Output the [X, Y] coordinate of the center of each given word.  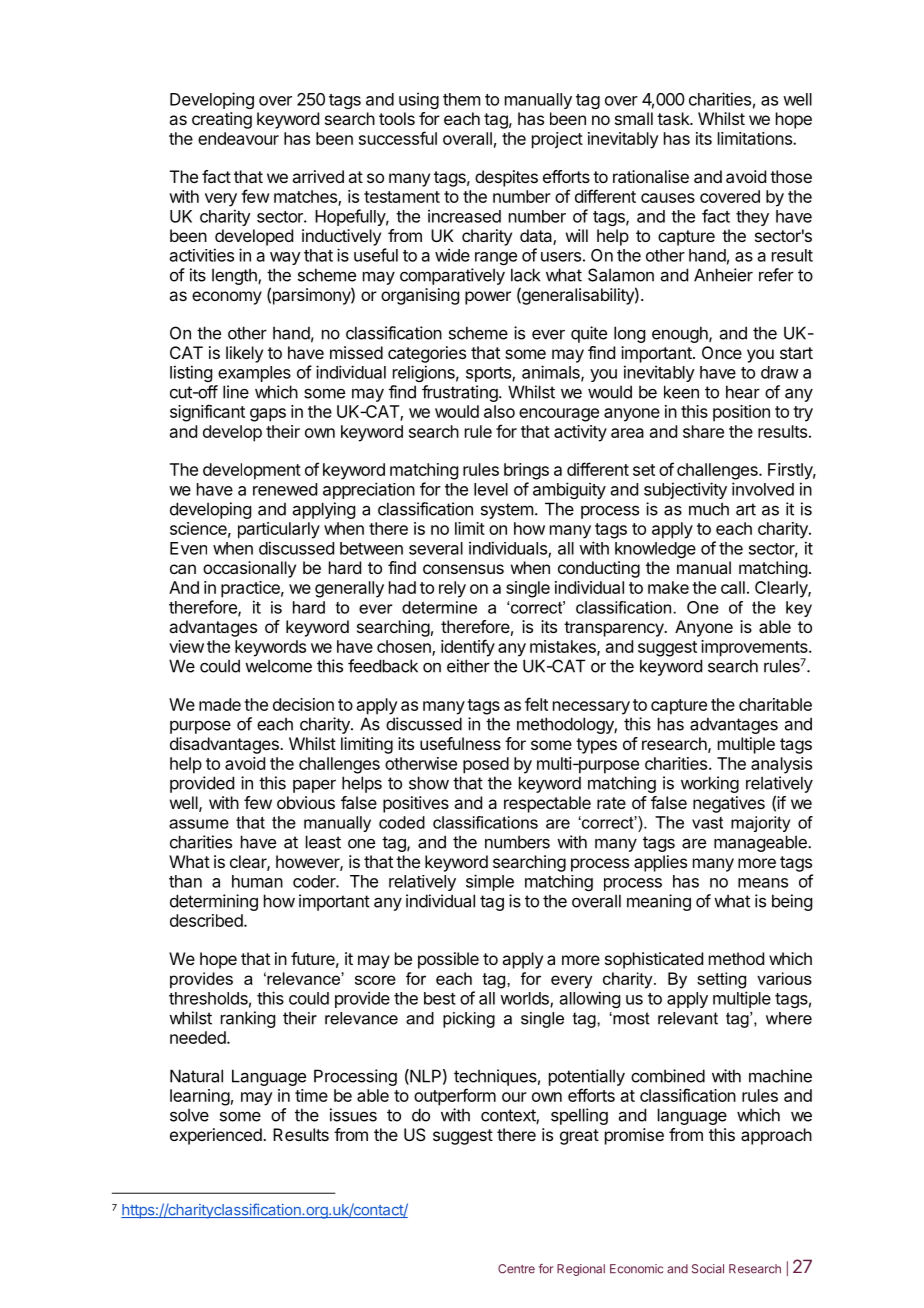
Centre [516, 1269]
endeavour [238, 138]
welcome [278, 666]
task [674, 118]
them [461, 99]
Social [708, 1269]
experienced [217, 1136]
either [468, 666]
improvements [755, 649]
